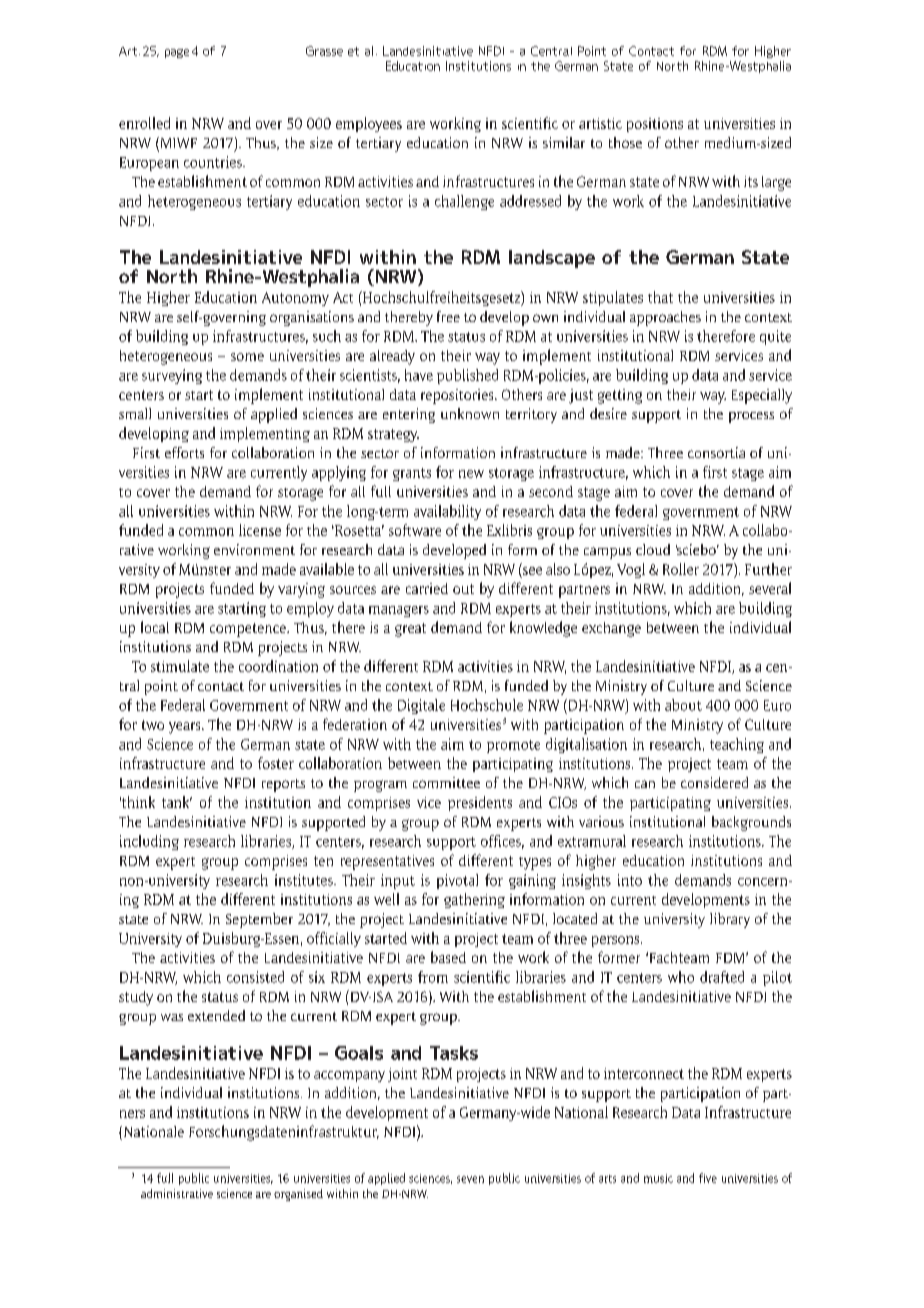 The image size is (924, 1308). Describe the element at coordinates (177, 53) in the screenshot. I see `page` at that location.
